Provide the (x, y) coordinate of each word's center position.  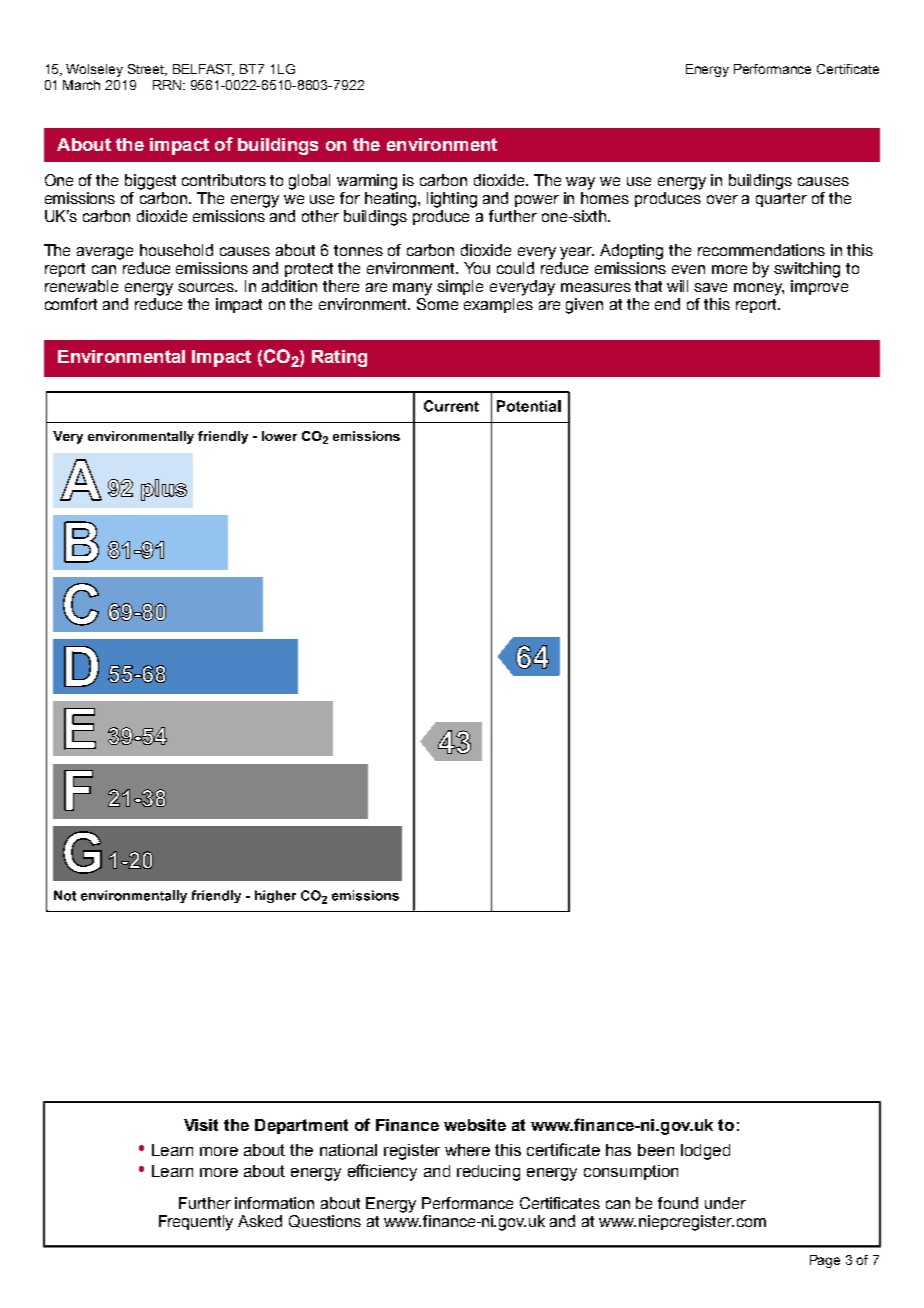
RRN (168, 85)
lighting (452, 200)
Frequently (196, 1223)
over (722, 199)
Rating (339, 358)
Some (437, 302)
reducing (488, 1173)
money (759, 289)
